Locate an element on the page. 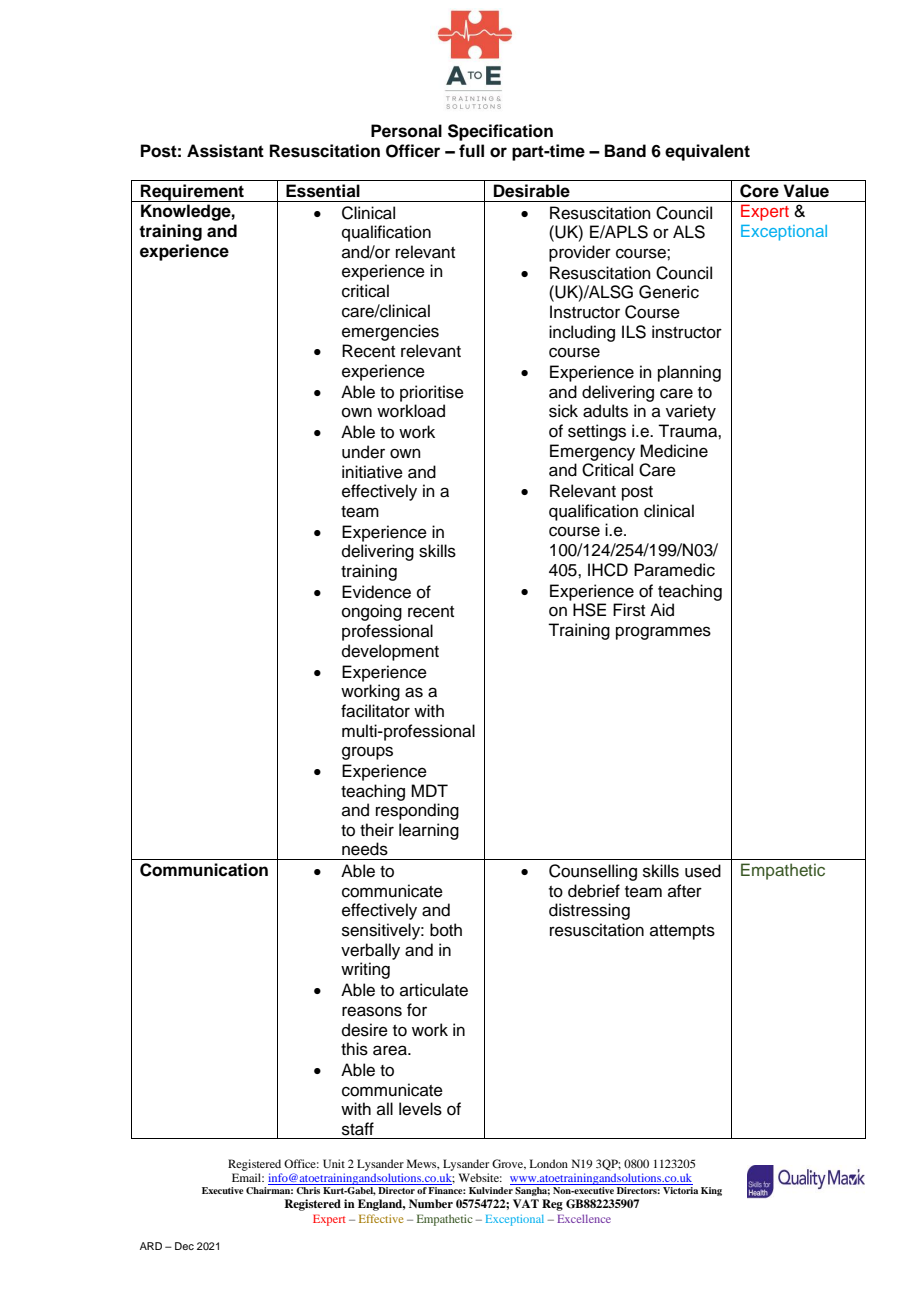 This image has height=1308, width=924. Number is located at coordinates (431, 1203).
